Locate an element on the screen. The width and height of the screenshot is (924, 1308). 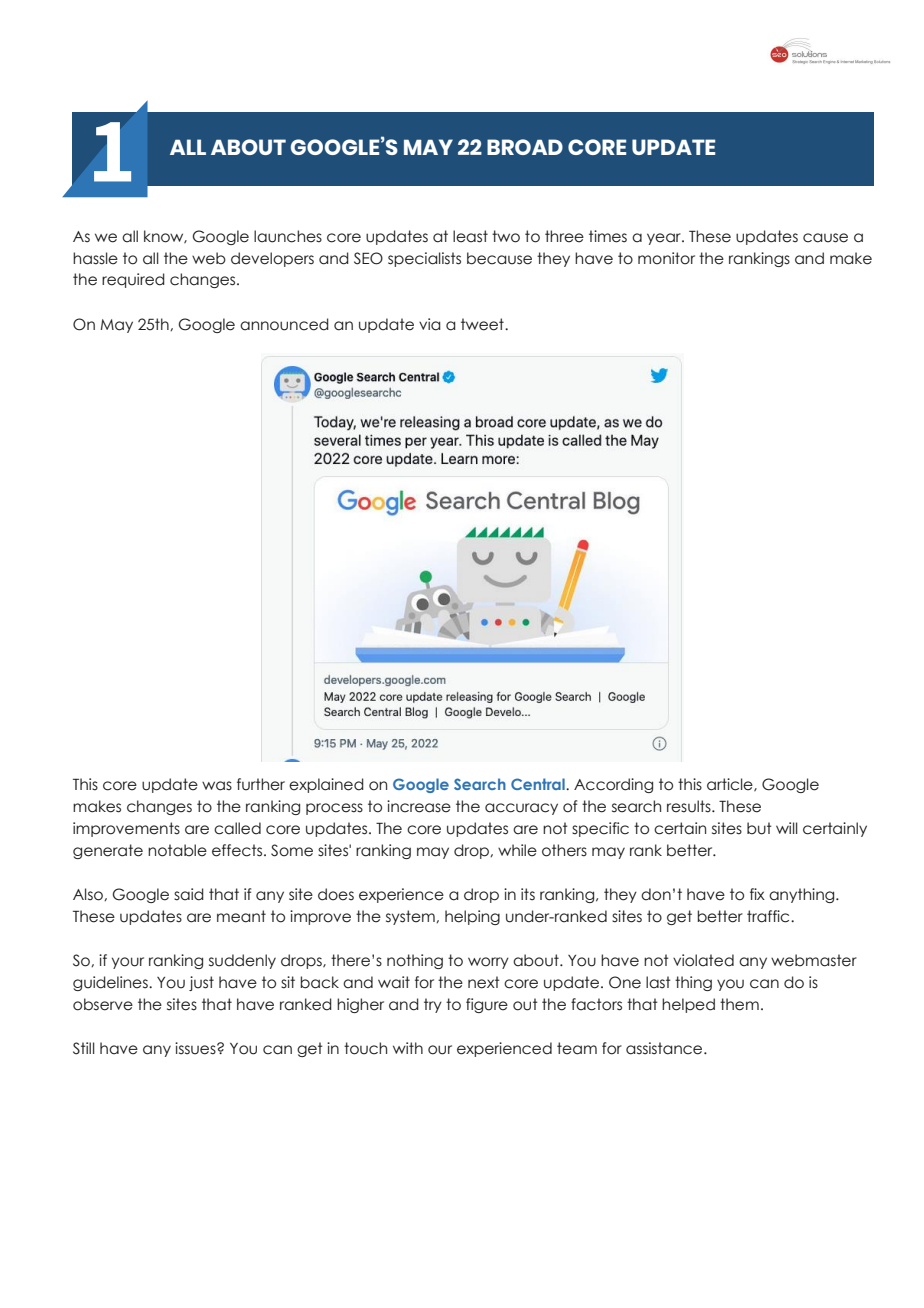
while is located at coordinates (517, 850).
